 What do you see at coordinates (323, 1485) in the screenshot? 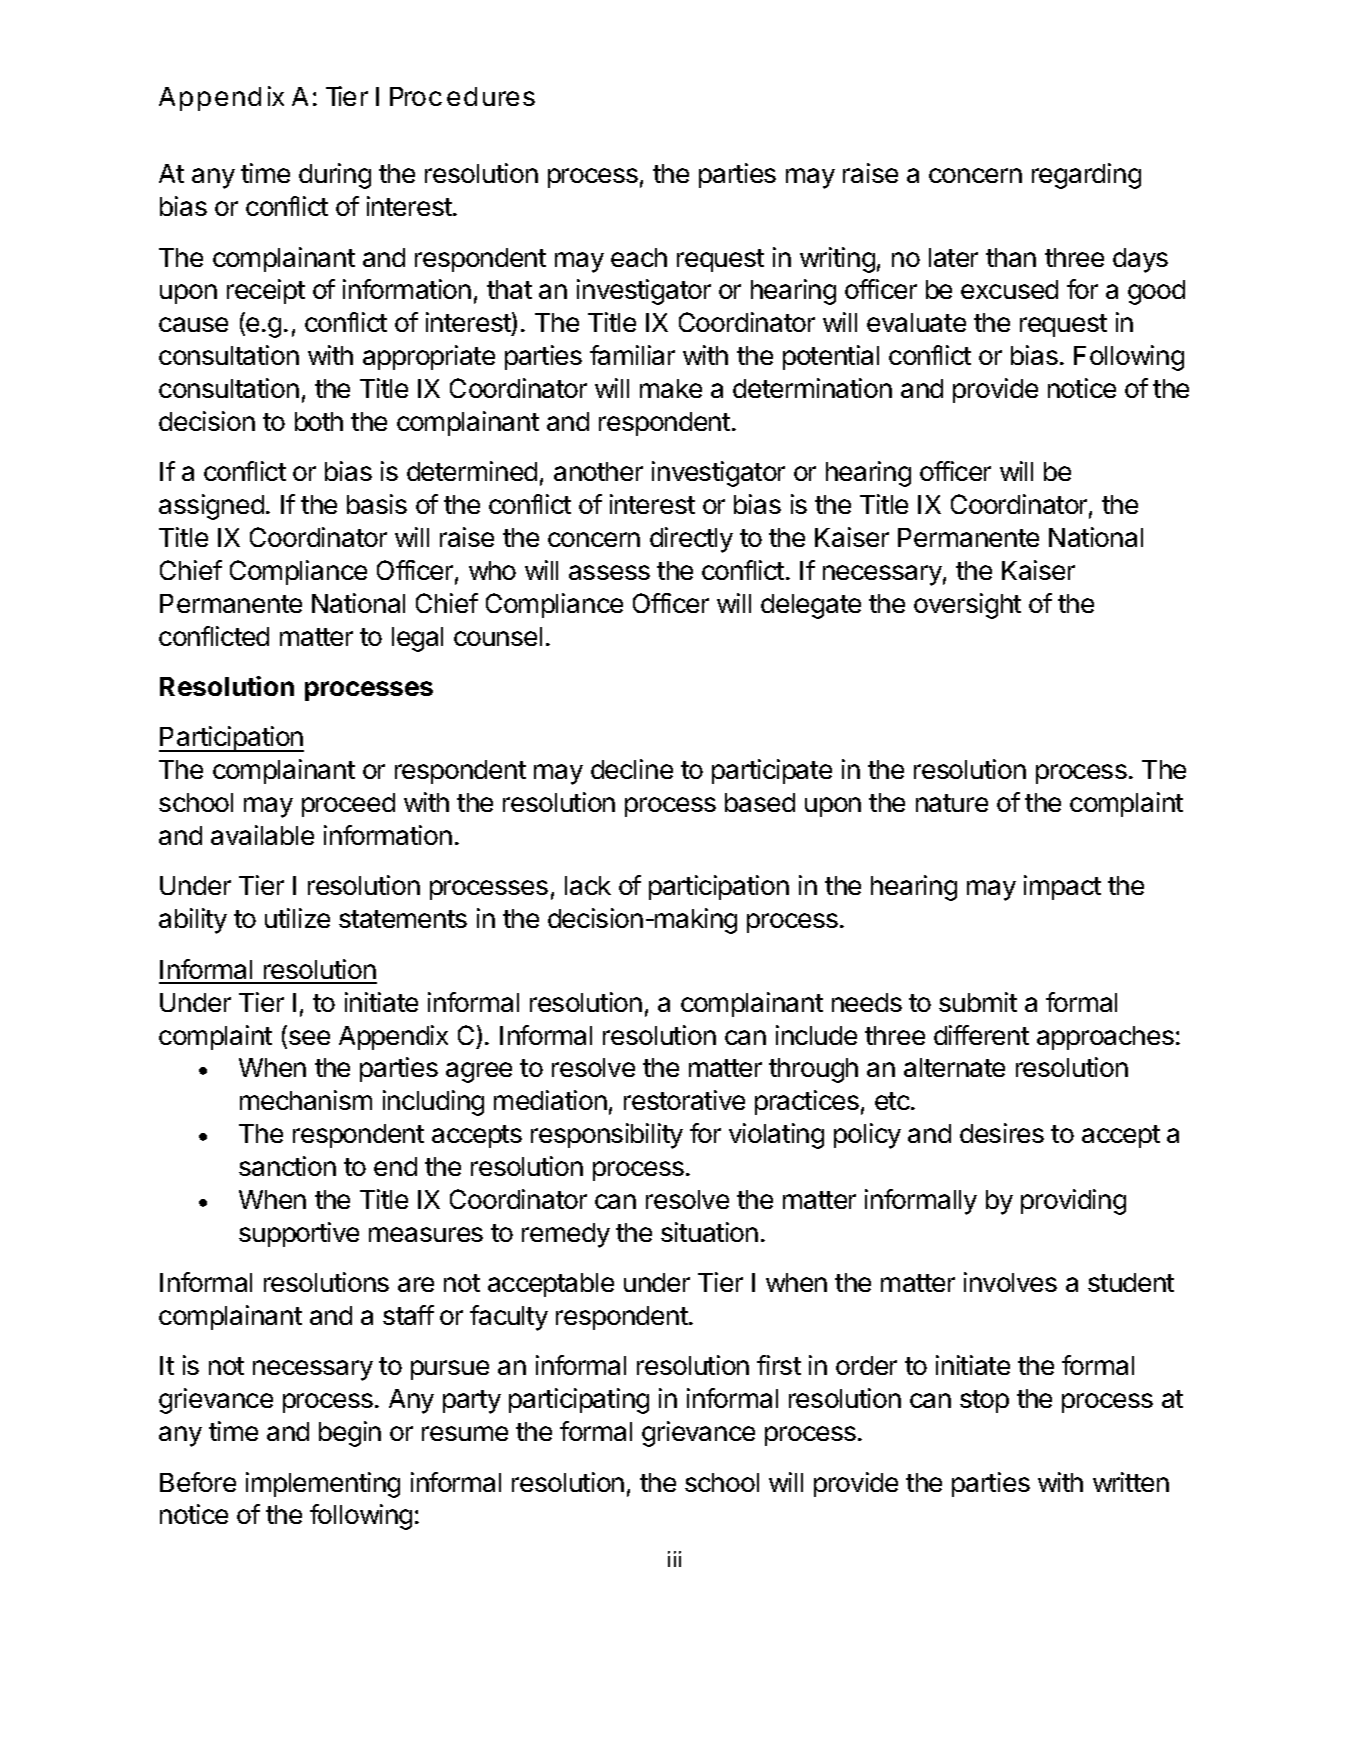
I see `implementing` at bounding box center [323, 1485].
